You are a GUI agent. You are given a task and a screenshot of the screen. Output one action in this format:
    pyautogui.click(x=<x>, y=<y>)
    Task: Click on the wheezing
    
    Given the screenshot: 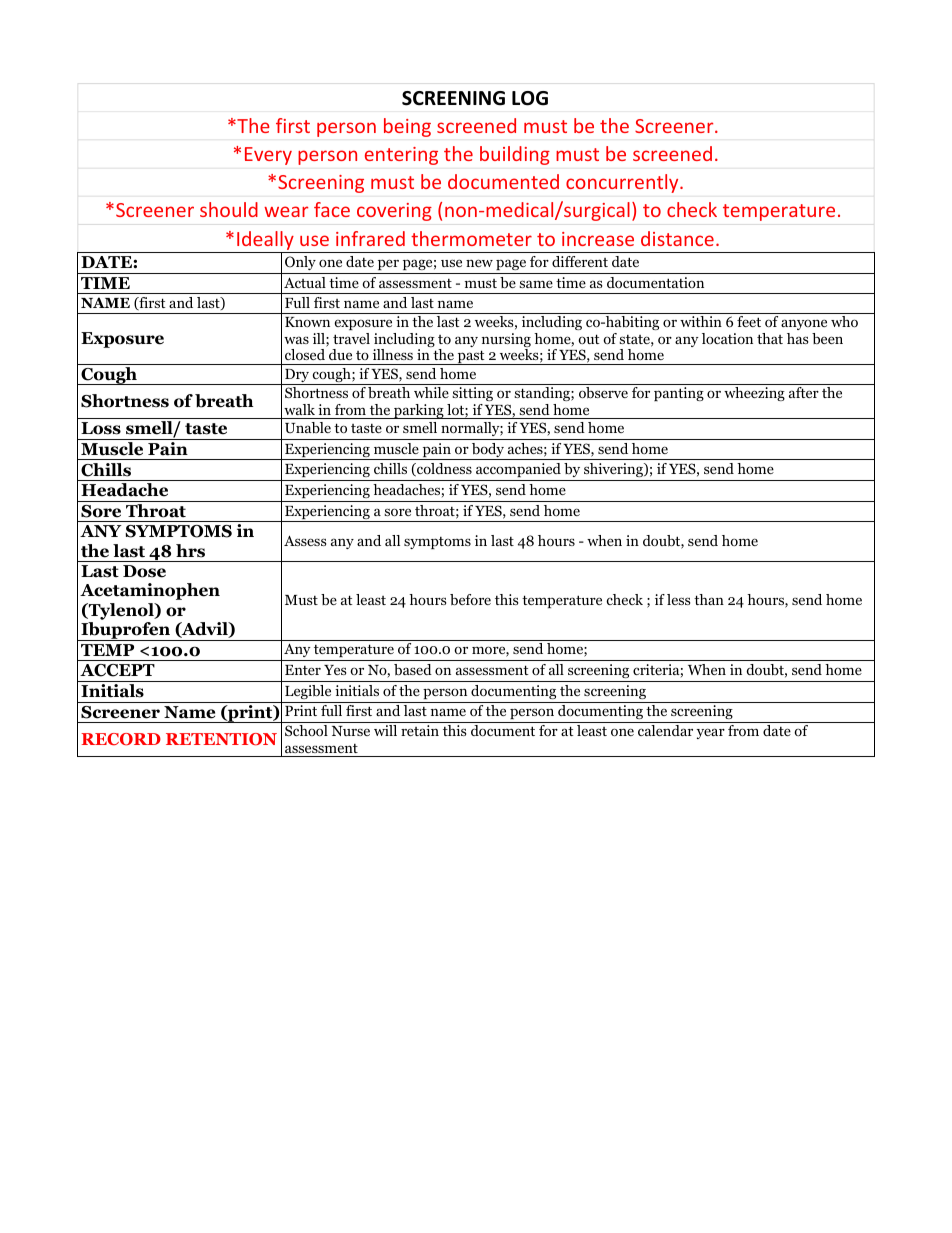 What is the action you would take?
    pyautogui.click(x=754, y=394)
